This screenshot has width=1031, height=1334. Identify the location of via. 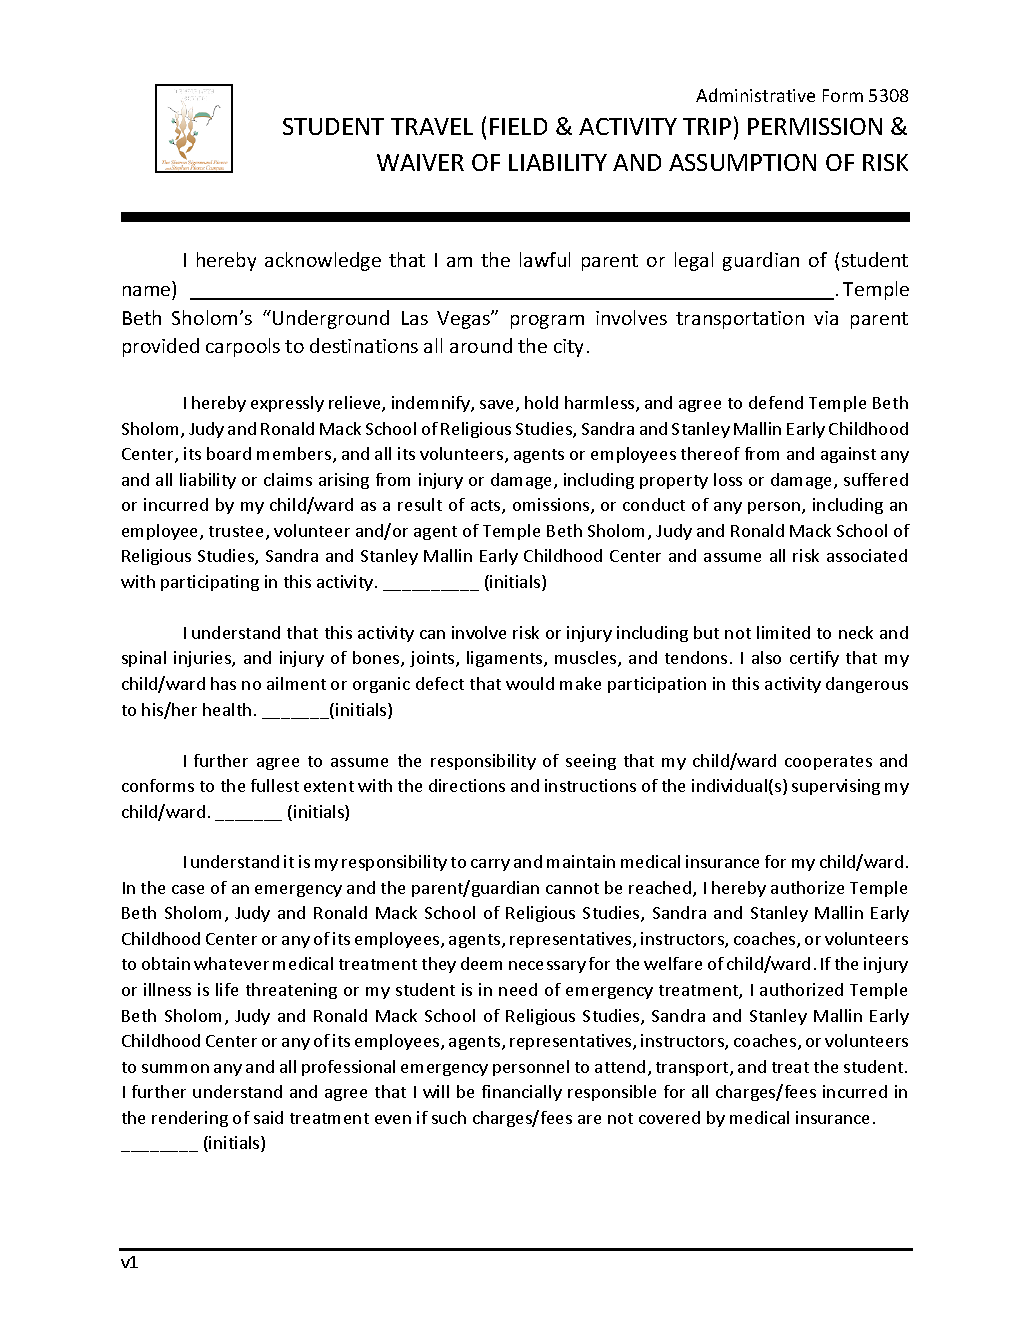
(826, 318).
